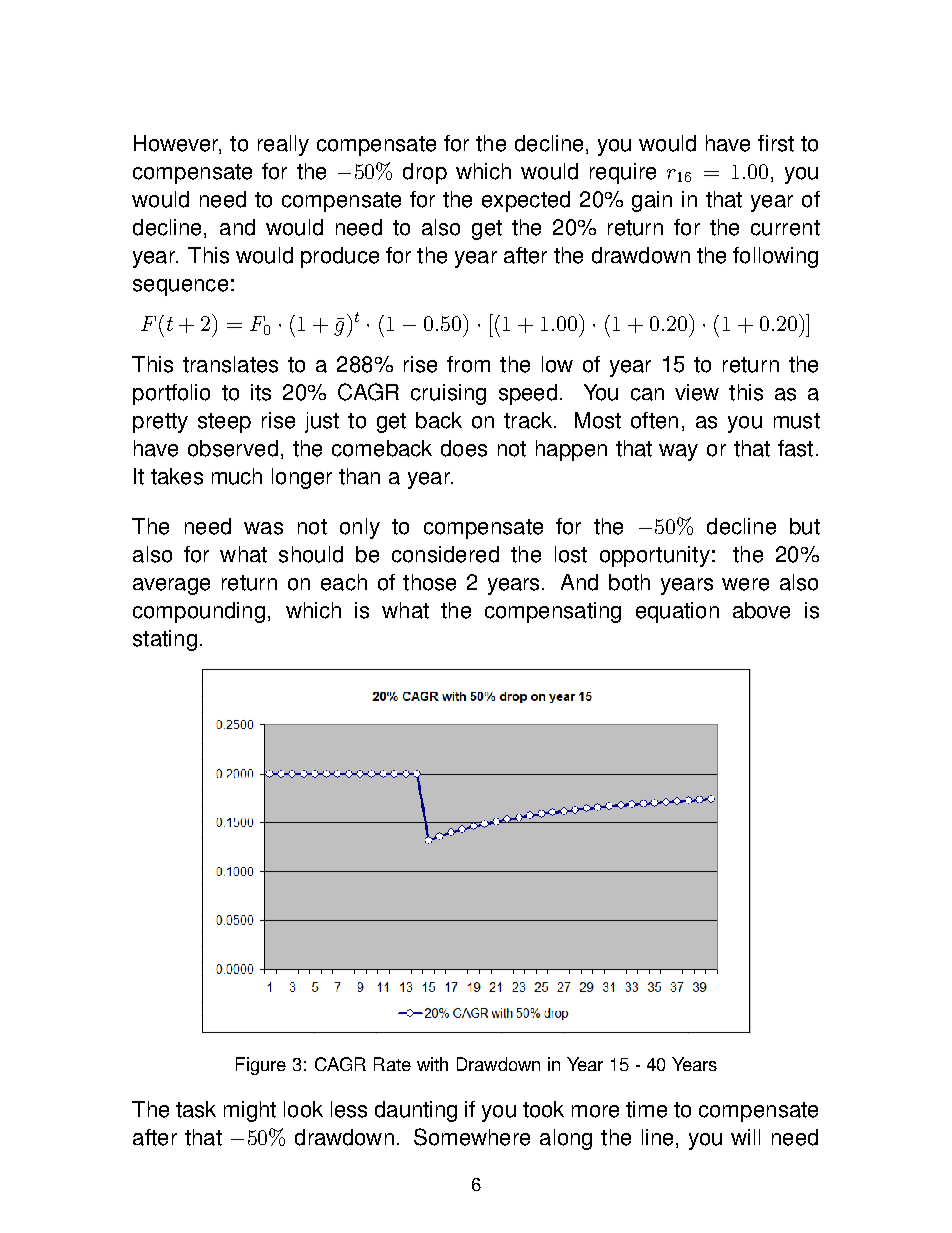 The width and height of the screenshot is (952, 1233). I want to click on expected, so click(526, 201).
